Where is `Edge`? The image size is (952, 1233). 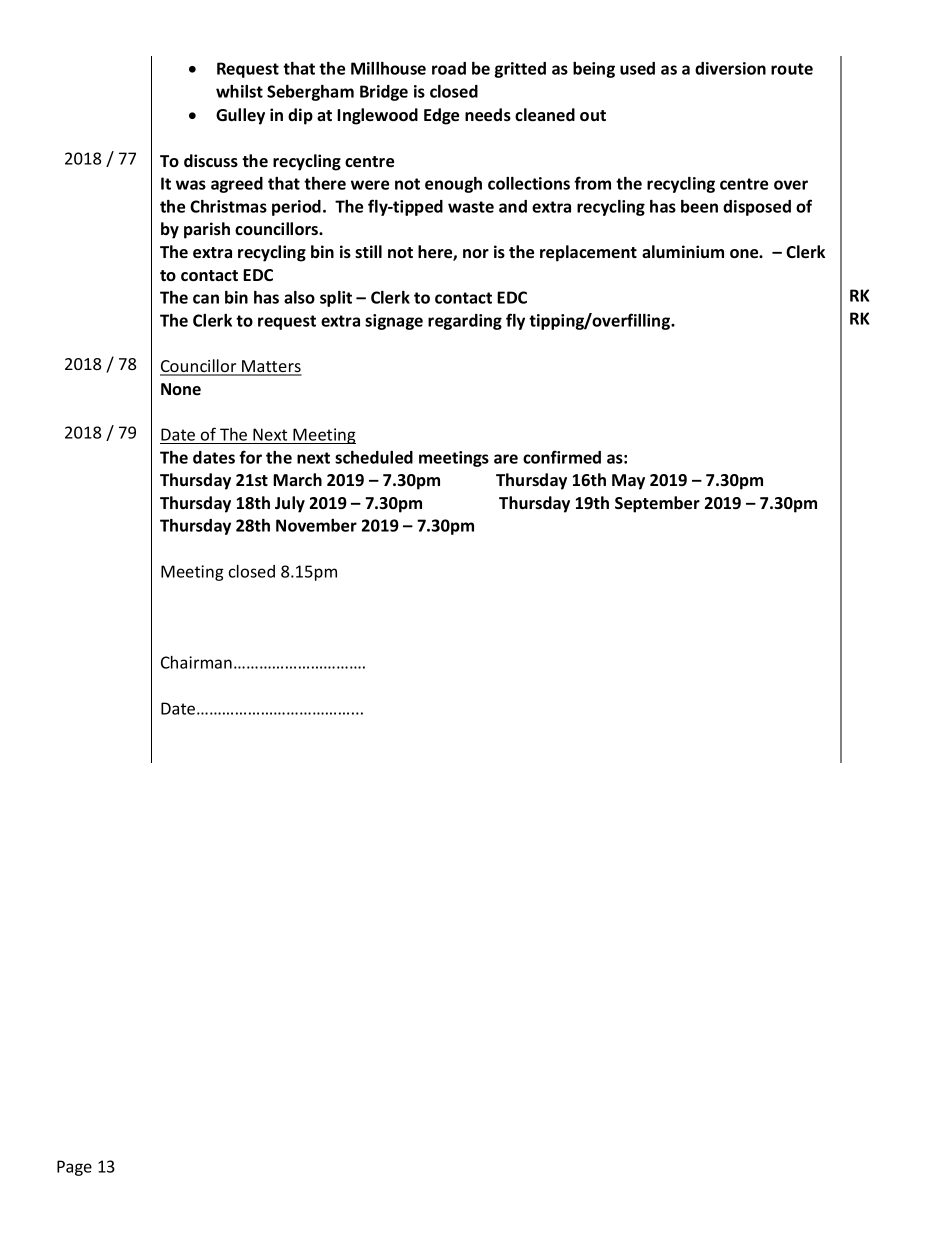 Edge is located at coordinates (441, 116).
